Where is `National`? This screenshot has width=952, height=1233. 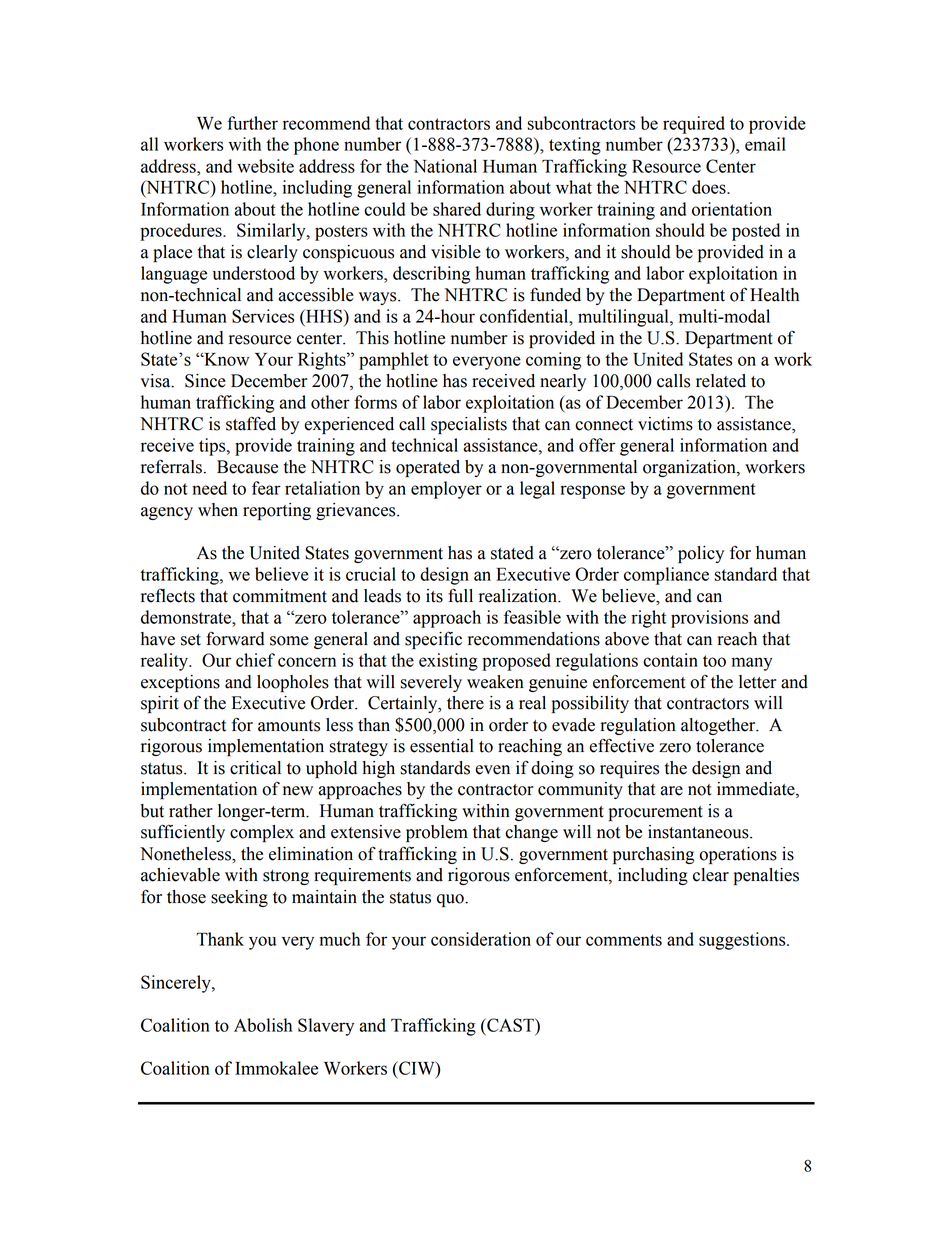 National is located at coordinates (445, 166).
